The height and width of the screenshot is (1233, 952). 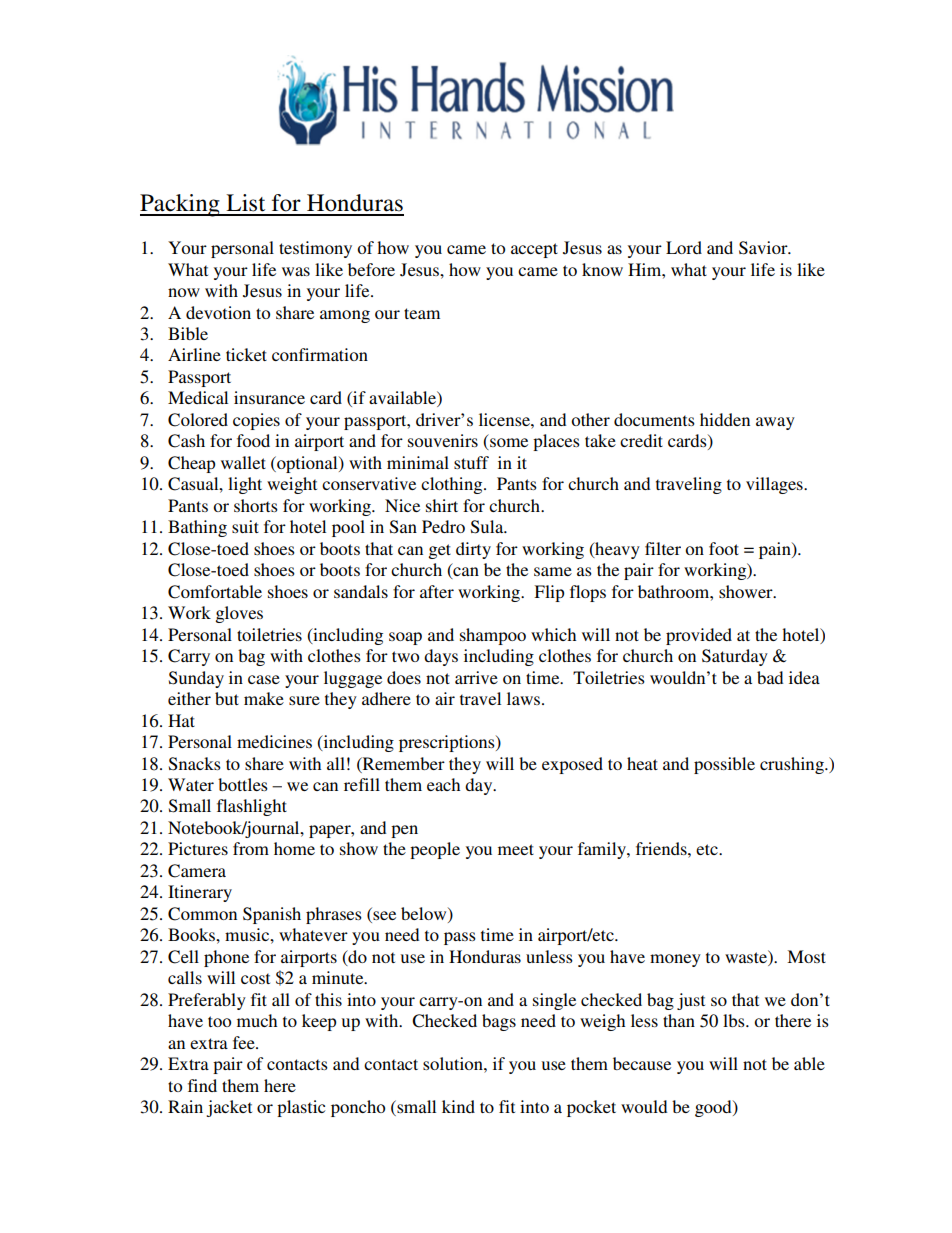 What do you see at coordinates (315, 249) in the screenshot?
I see `testimony` at bounding box center [315, 249].
